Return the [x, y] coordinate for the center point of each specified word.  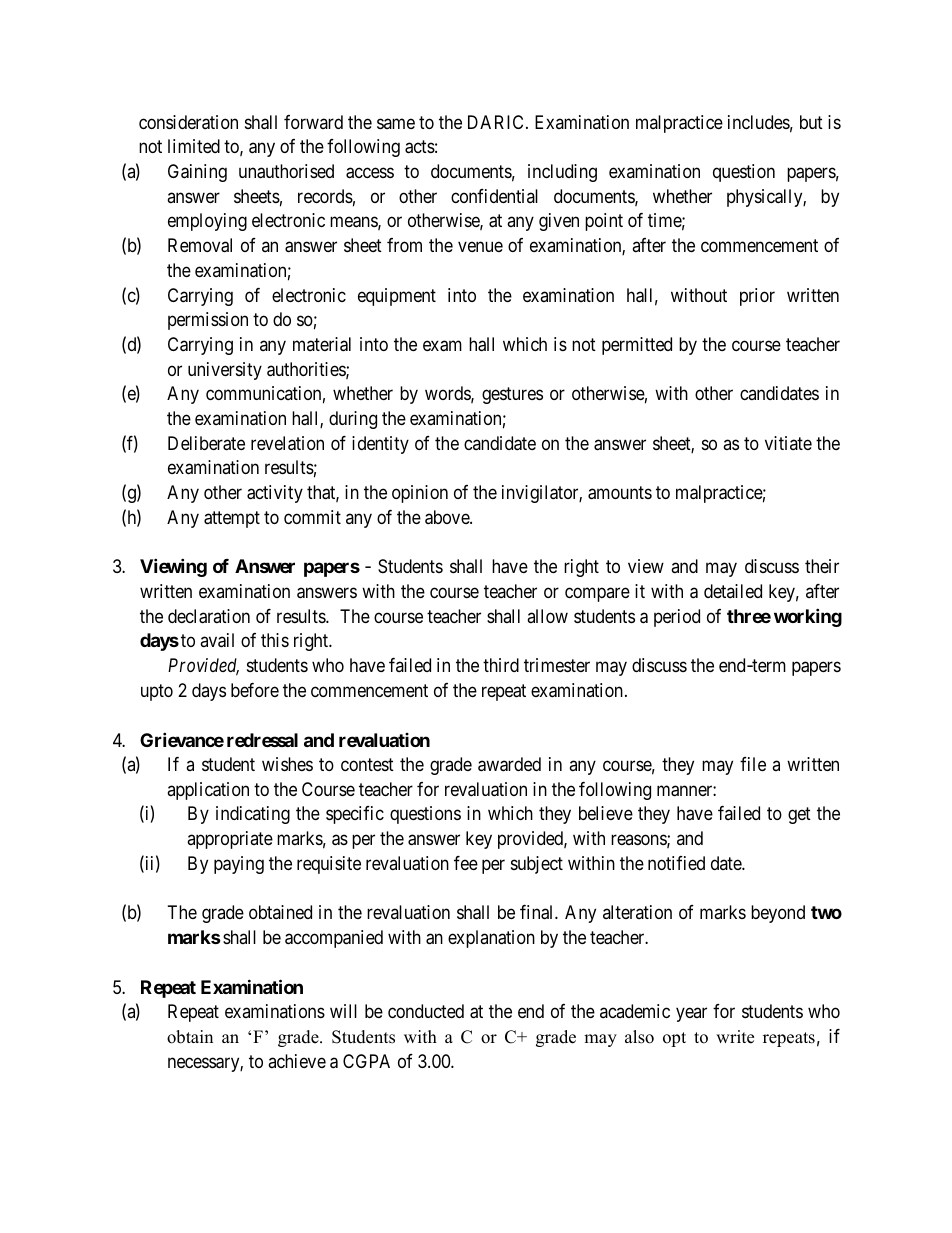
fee [466, 863]
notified [676, 863]
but [811, 122]
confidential [494, 196]
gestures [512, 396]
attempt [232, 519]
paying [239, 865]
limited [194, 146]
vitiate [788, 443]
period [677, 618]
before [255, 690]
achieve [297, 1061]
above [448, 517]
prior [757, 297]
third [501, 665]
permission [208, 321]
